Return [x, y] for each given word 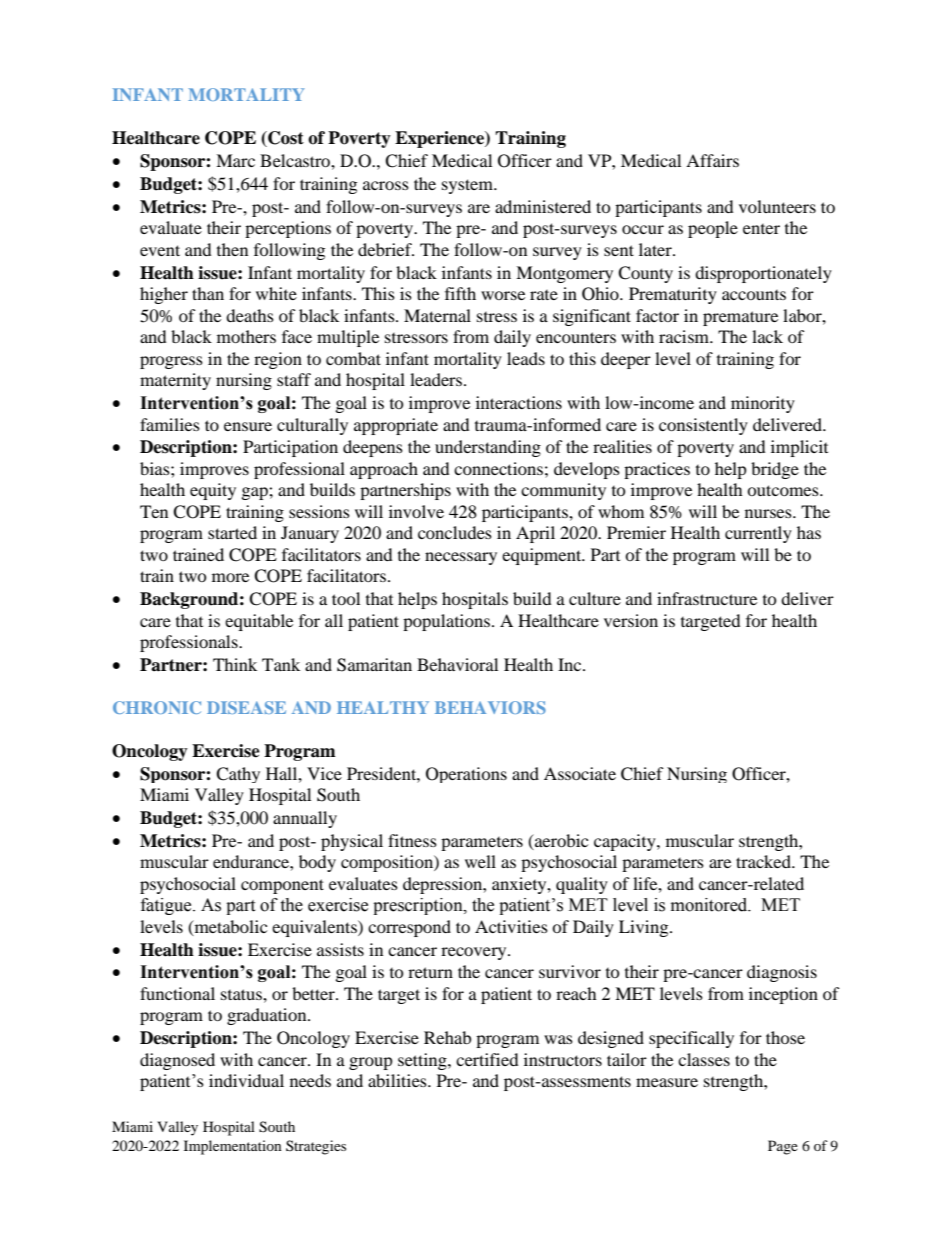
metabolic [229, 927]
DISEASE [246, 707]
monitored [710, 905]
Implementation [233, 1147]
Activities [511, 926]
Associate [580, 773]
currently [758, 534]
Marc [235, 160]
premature [740, 318]
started [232, 532]
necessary [461, 558]
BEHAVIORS [490, 707]
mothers [246, 336]
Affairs [712, 160]
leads [526, 358]
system [468, 186]
